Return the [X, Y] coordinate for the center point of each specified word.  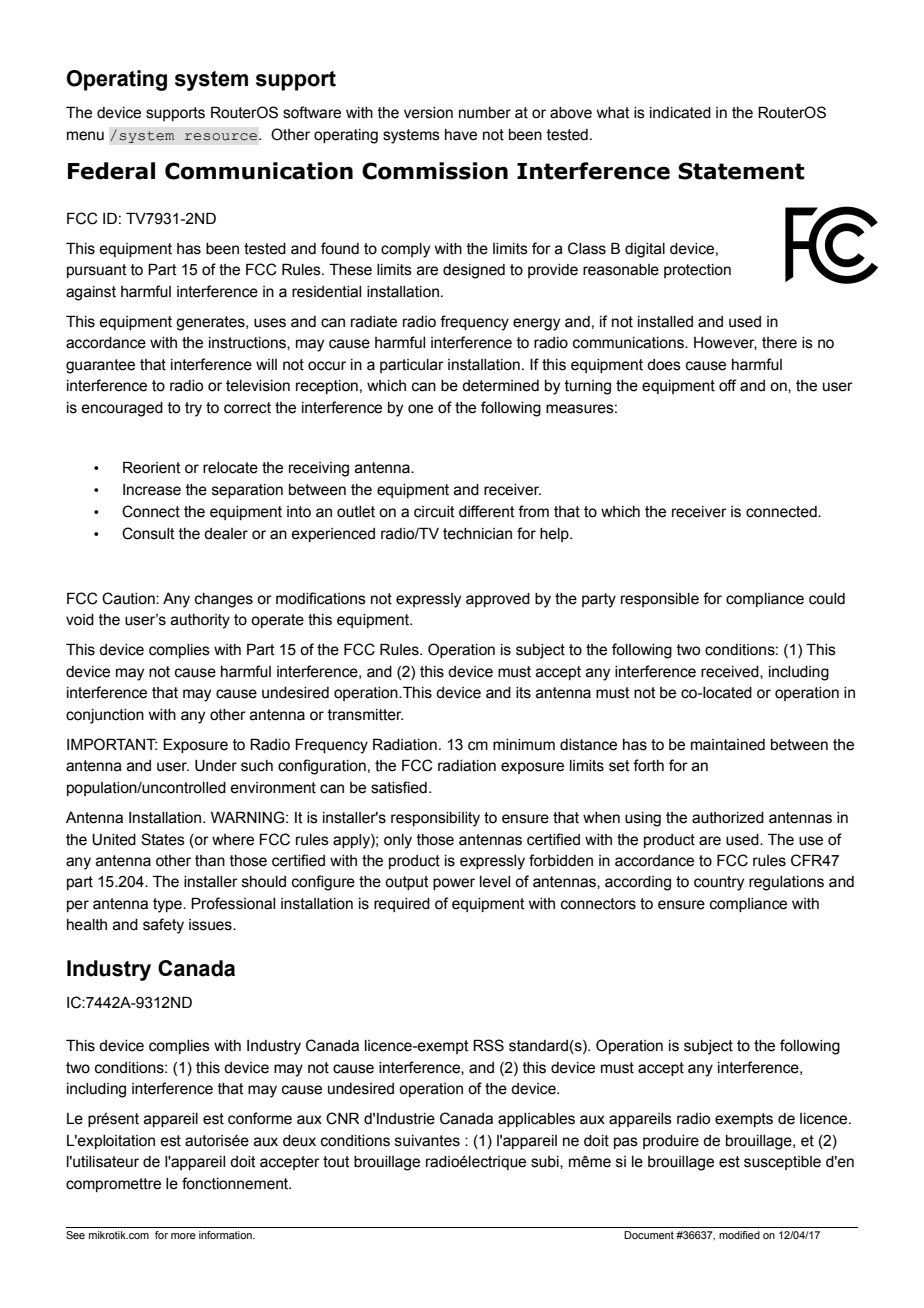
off [727, 385]
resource [222, 137]
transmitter [365, 715]
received [731, 672]
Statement [741, 171]
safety [163, 926]
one [420, 409]
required [402, 905]
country [719, 883]
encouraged [122, 409]
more [183, 1236]
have [461, 135]
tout [336, 1162]
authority [200, 621]
